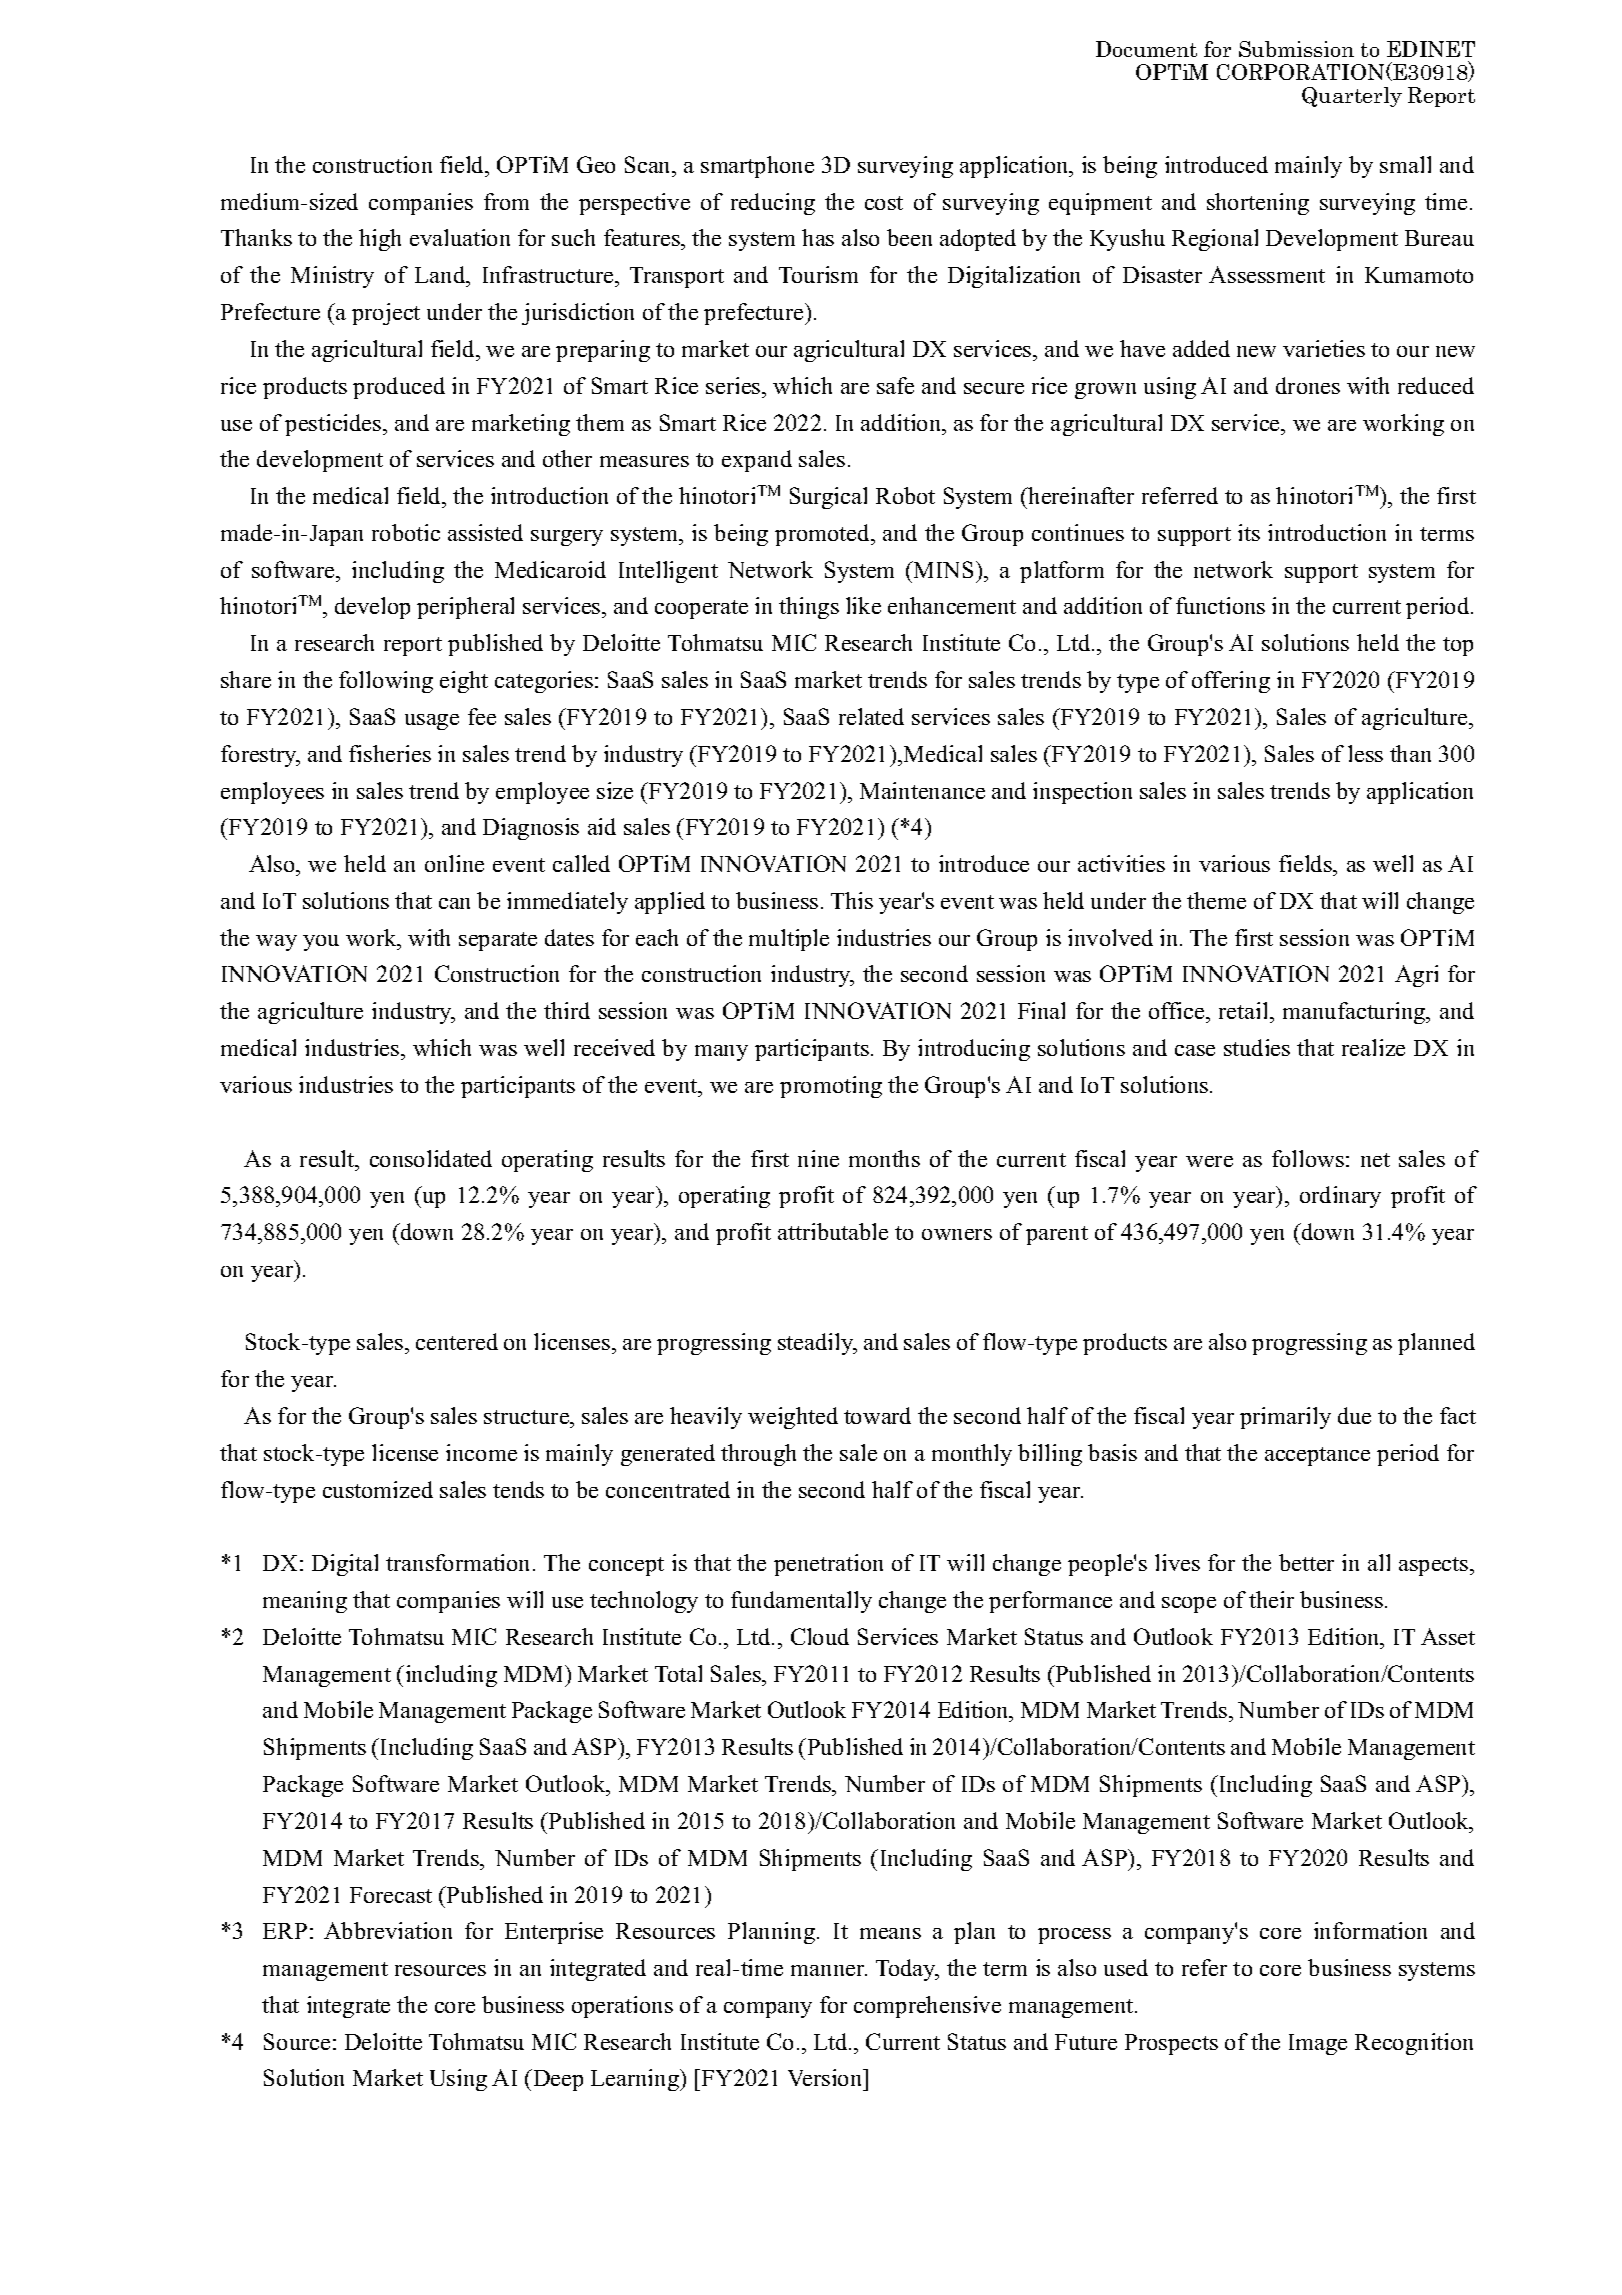  What do you see at coordinates (1352, 97) in the screenshot?
I see `Quarterly` at bounding box center [1352, 97].
